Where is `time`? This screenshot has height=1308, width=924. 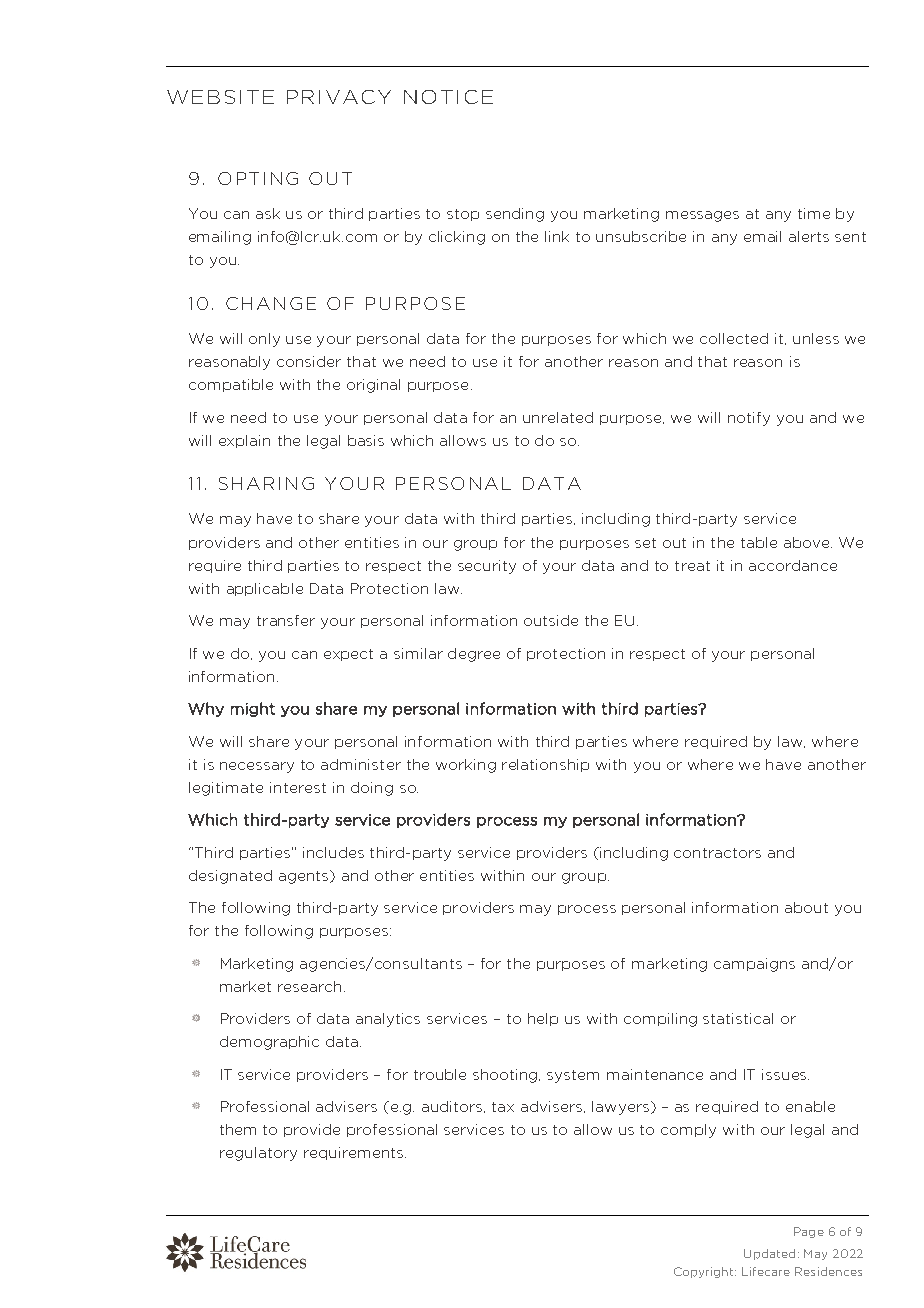
time is located at coordinates (814, 213).
